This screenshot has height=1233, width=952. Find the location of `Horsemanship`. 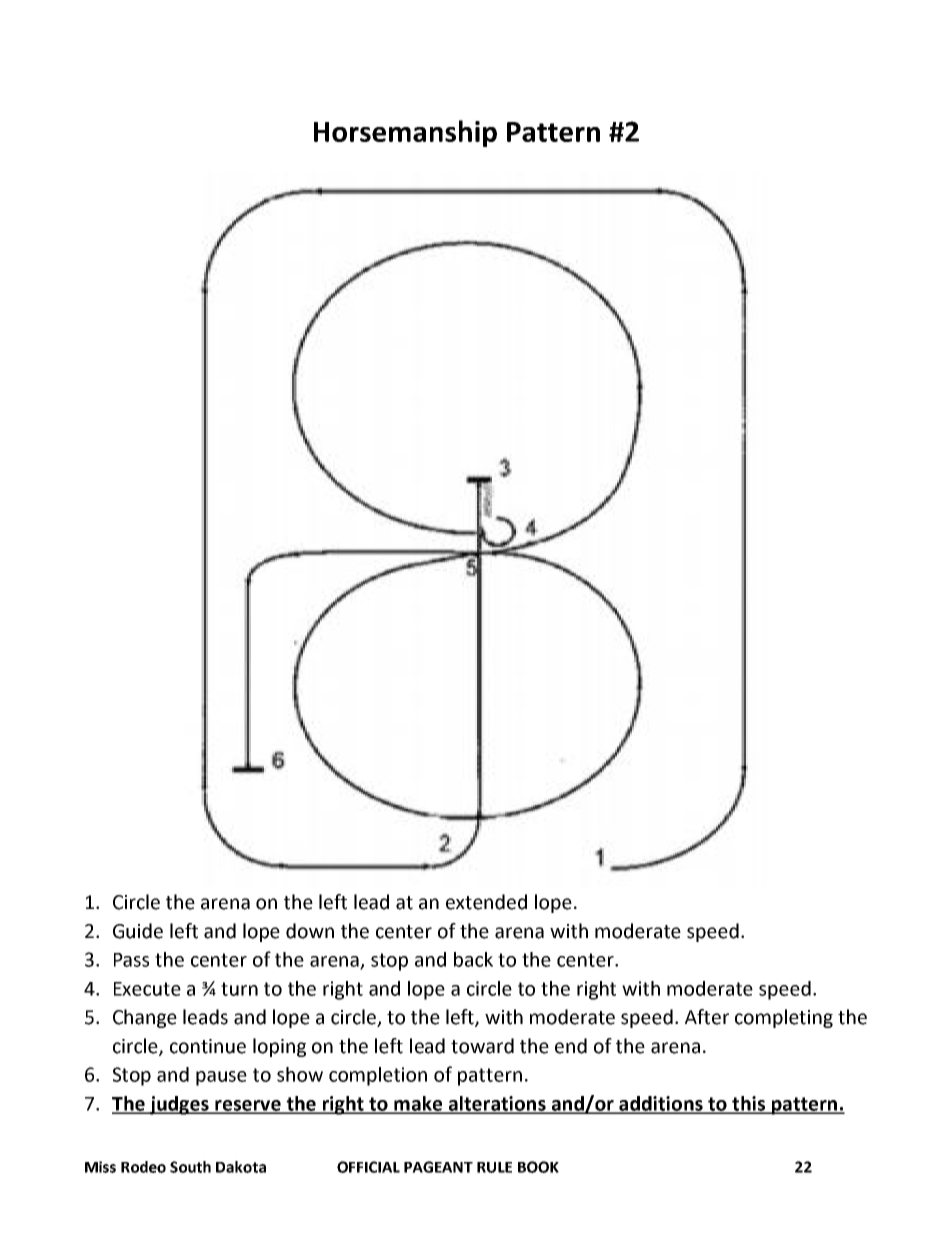

Horsemanship is located at coordinates (405, 133).
